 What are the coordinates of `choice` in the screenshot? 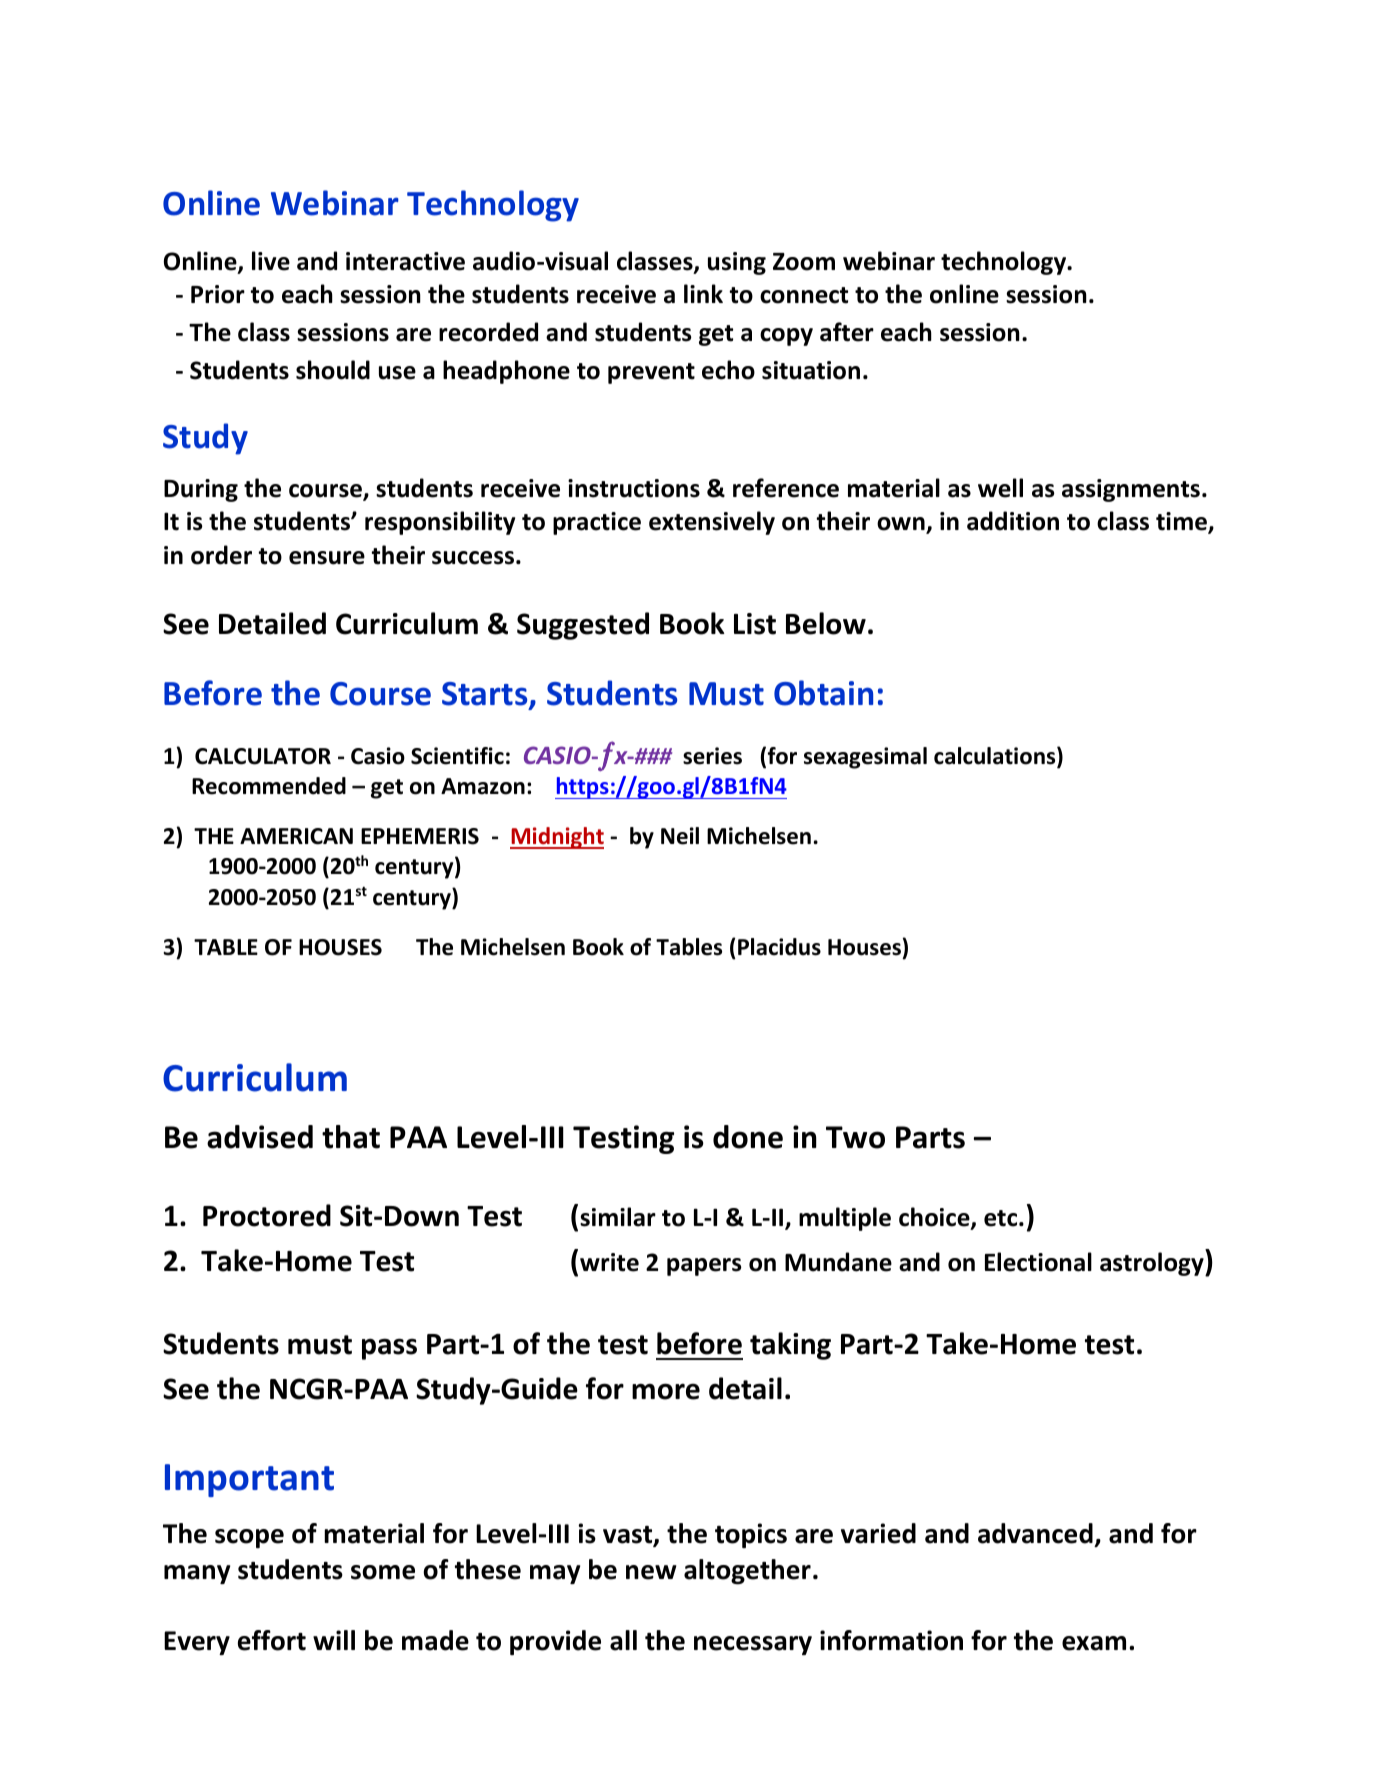 It's located at (935, 1218).
